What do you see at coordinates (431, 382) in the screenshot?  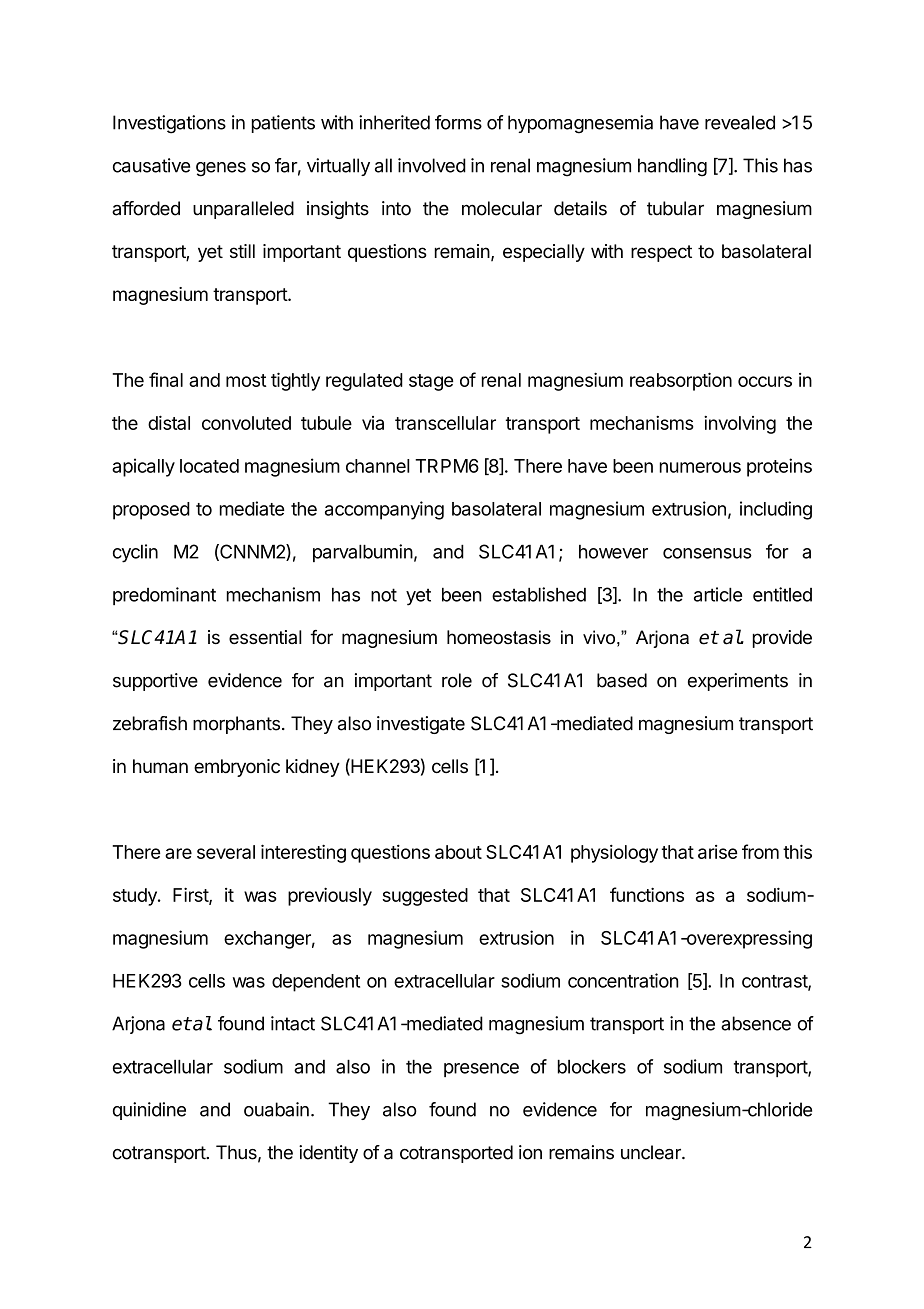 I see `stage` at bounding box center [431, 382].
